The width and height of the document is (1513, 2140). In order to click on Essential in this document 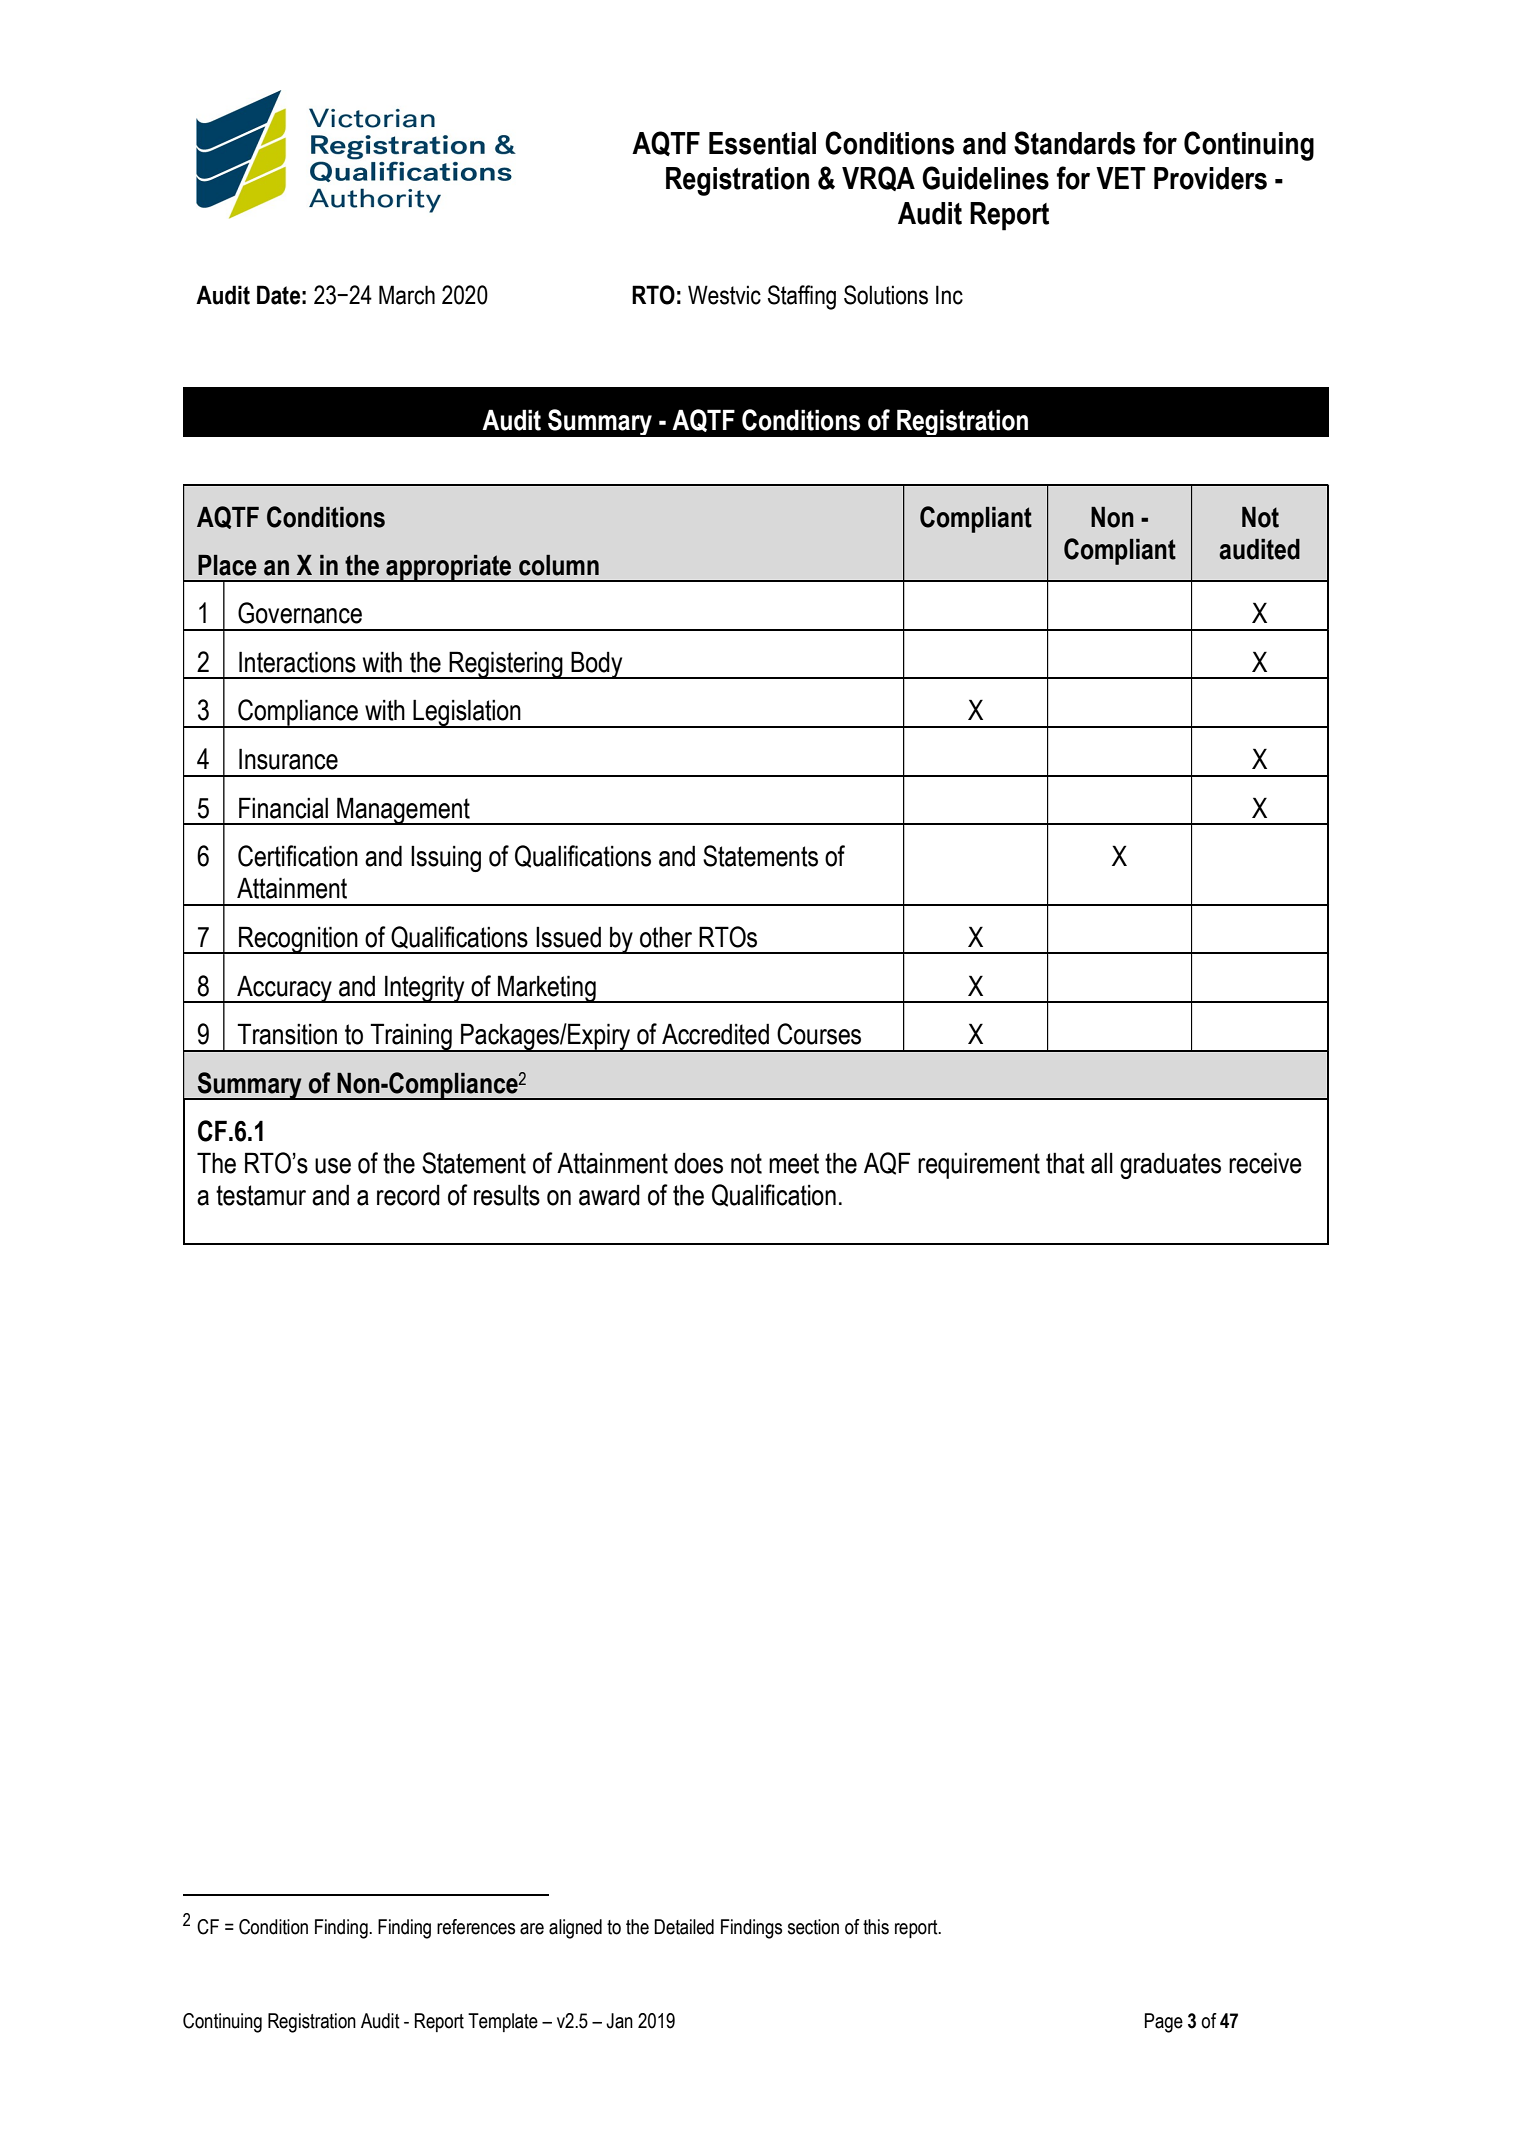, I will do `click(762, 143)`.
